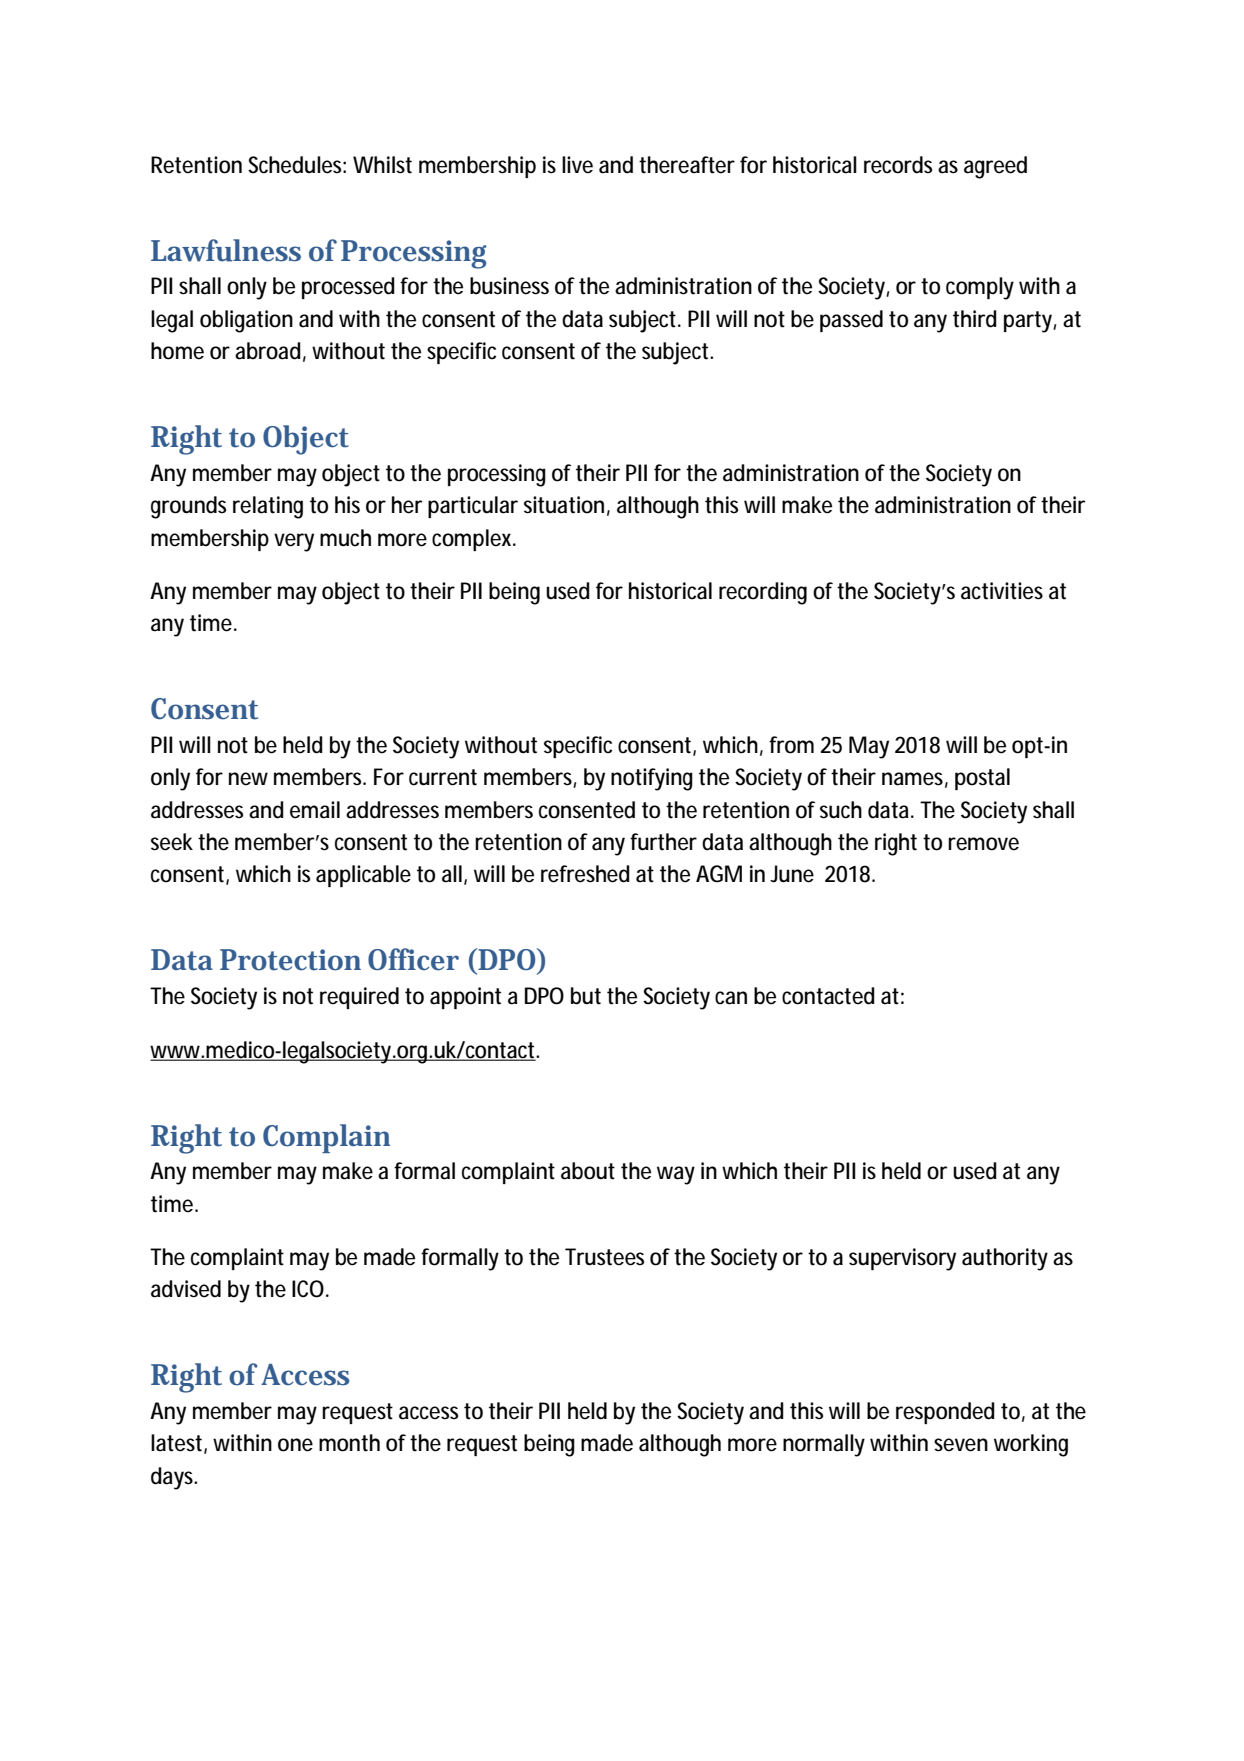 The width and height of the image is (1244, 1761). What do you see at coordinates (295, 1445) in the image?
I see `one` at bounding box center [295, 1445].
